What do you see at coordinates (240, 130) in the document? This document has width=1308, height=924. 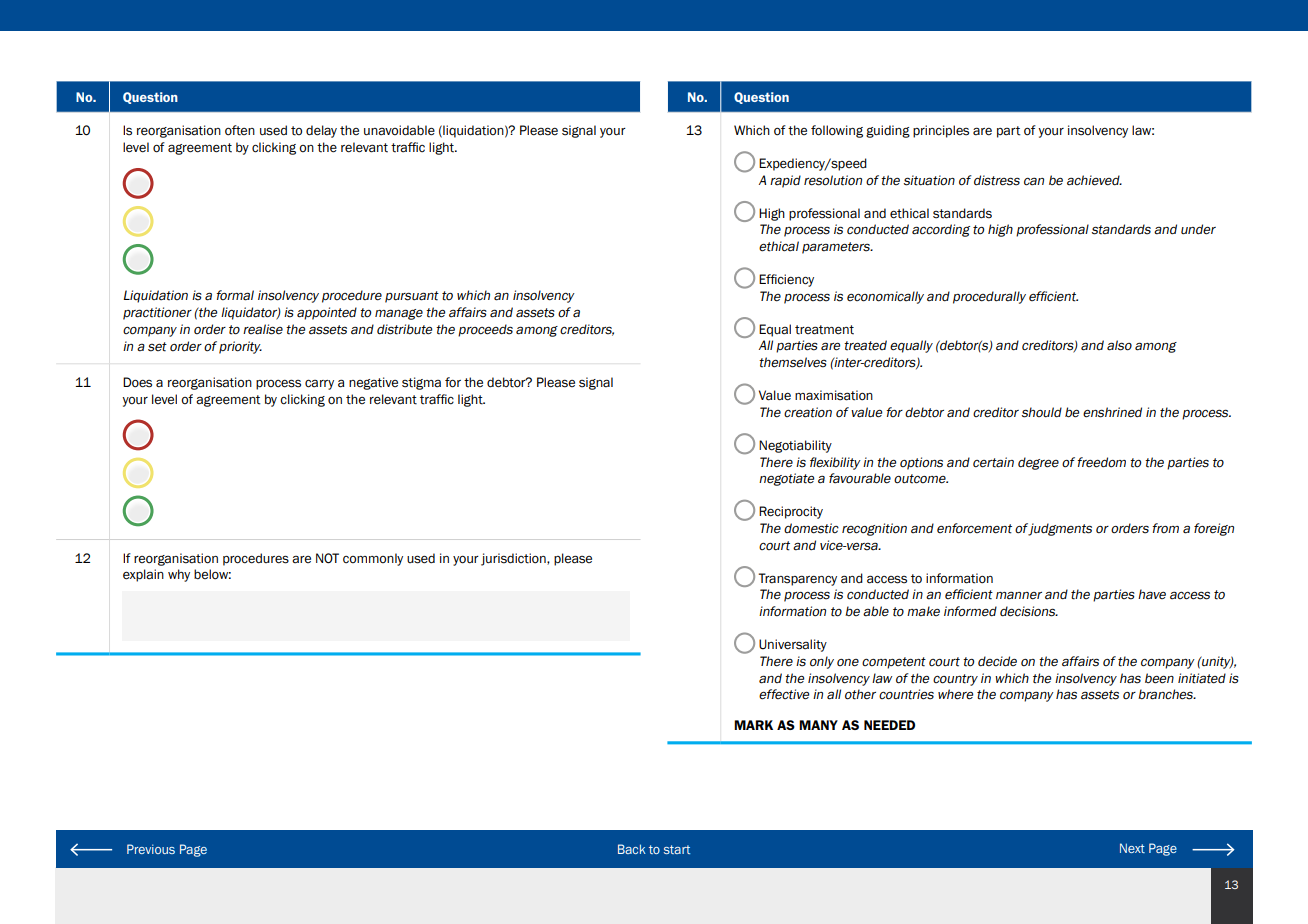 I see `often` at bounding box center [240, 130].
